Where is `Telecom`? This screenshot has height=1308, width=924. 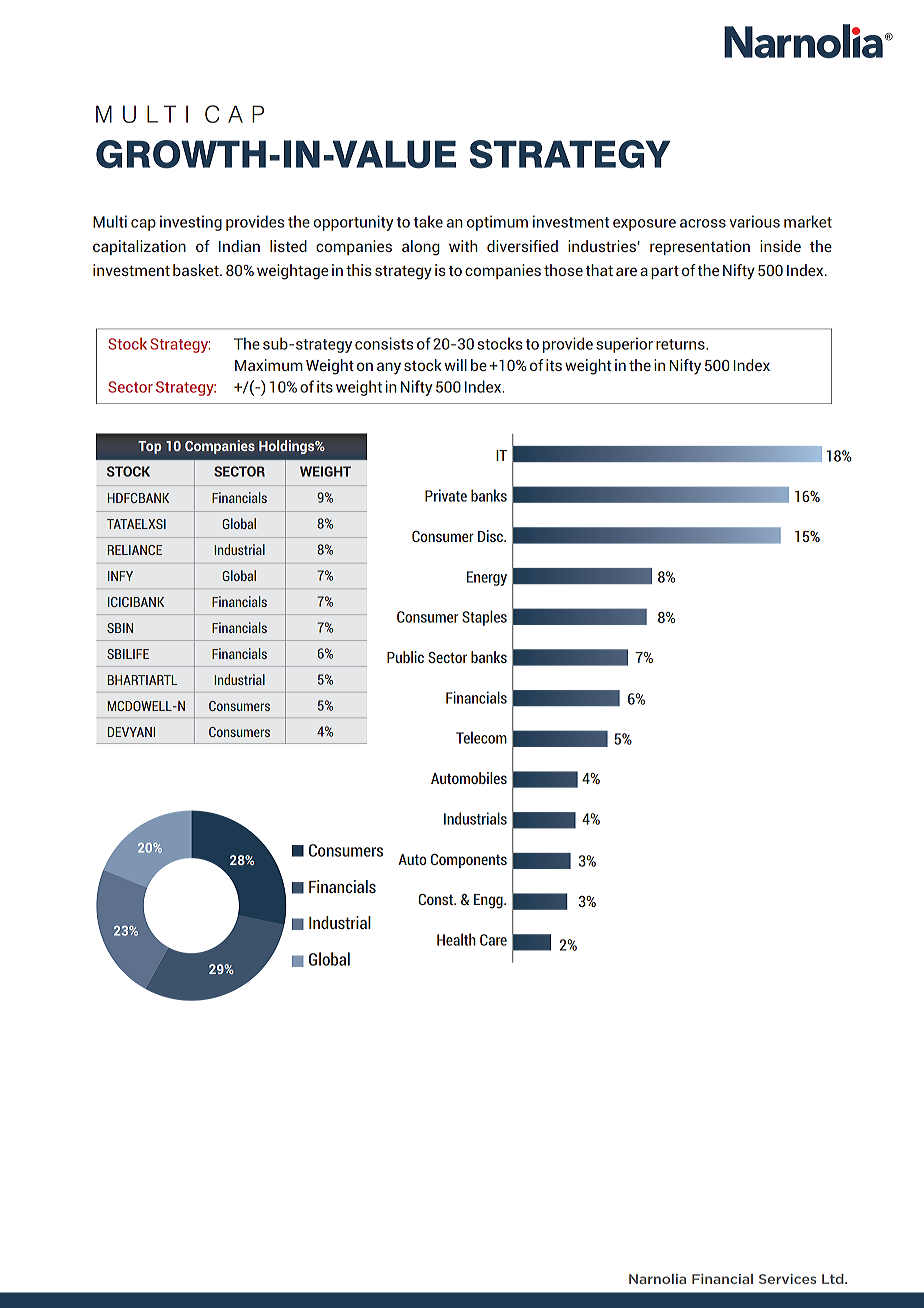
Telecom is located at coordinates (481, 737).
